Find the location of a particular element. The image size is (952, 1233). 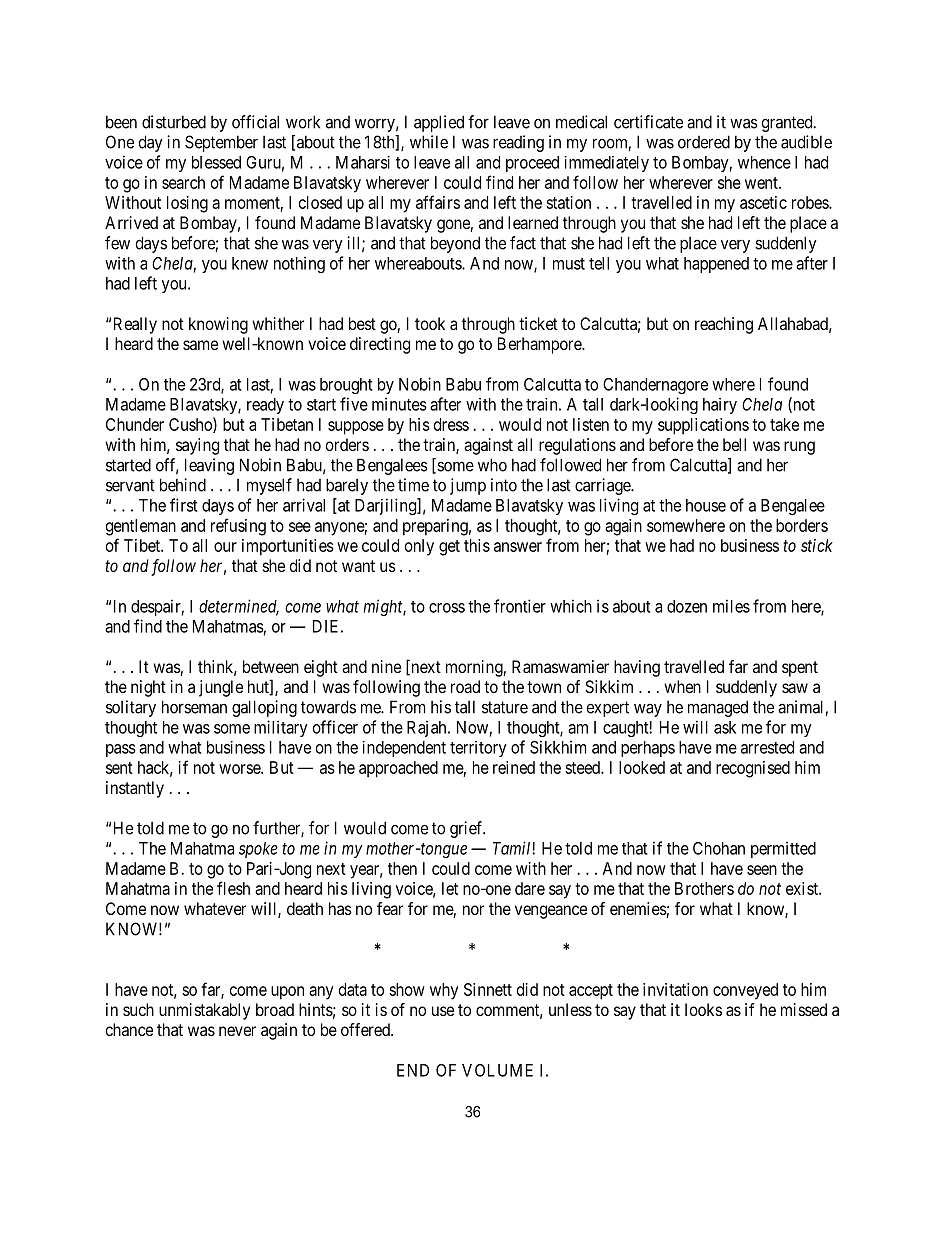

miles is located at coordinates (731, 606).
